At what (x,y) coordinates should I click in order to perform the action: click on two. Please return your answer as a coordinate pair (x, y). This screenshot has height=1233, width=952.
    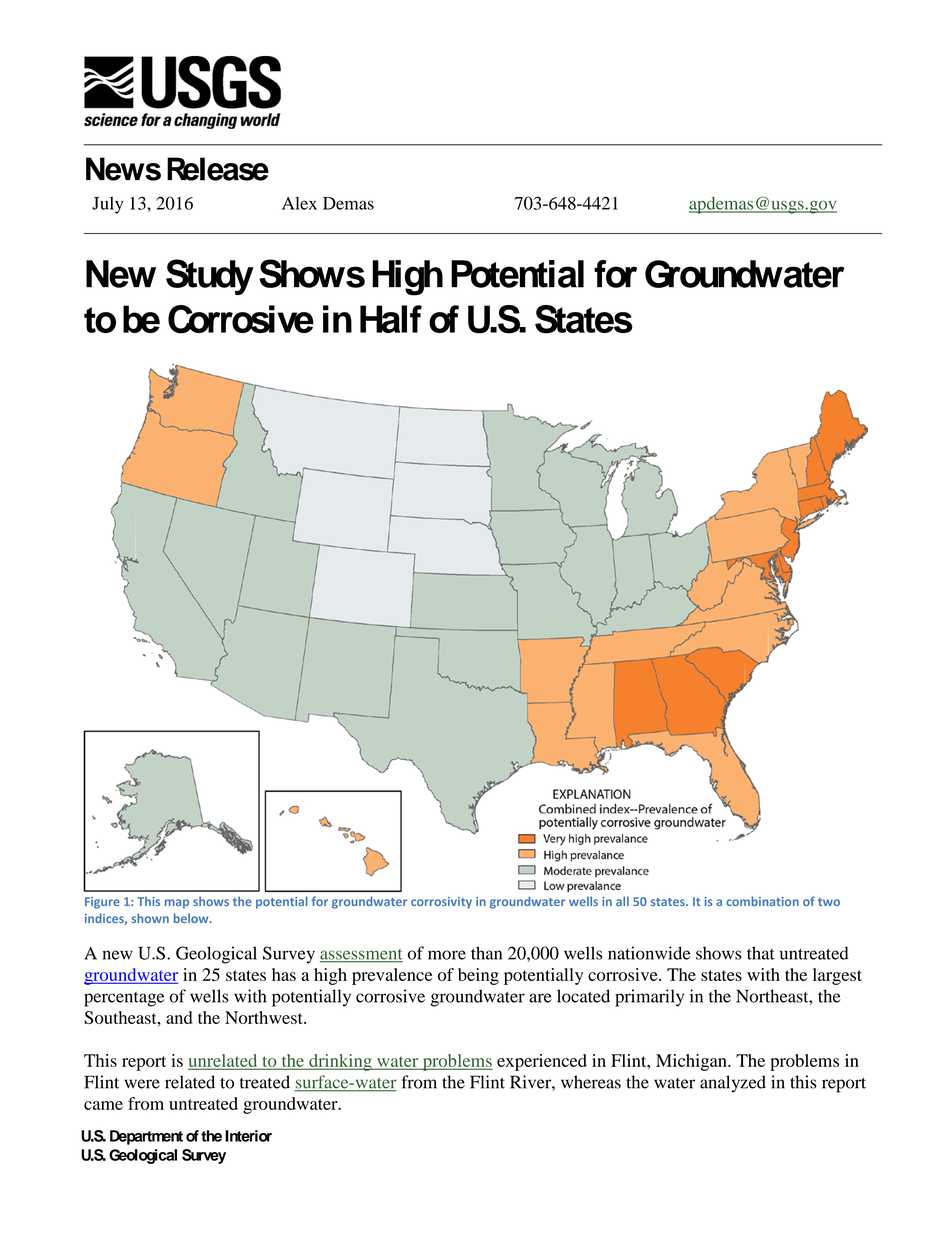
    Looking at the image, I should click on (829, 902).
